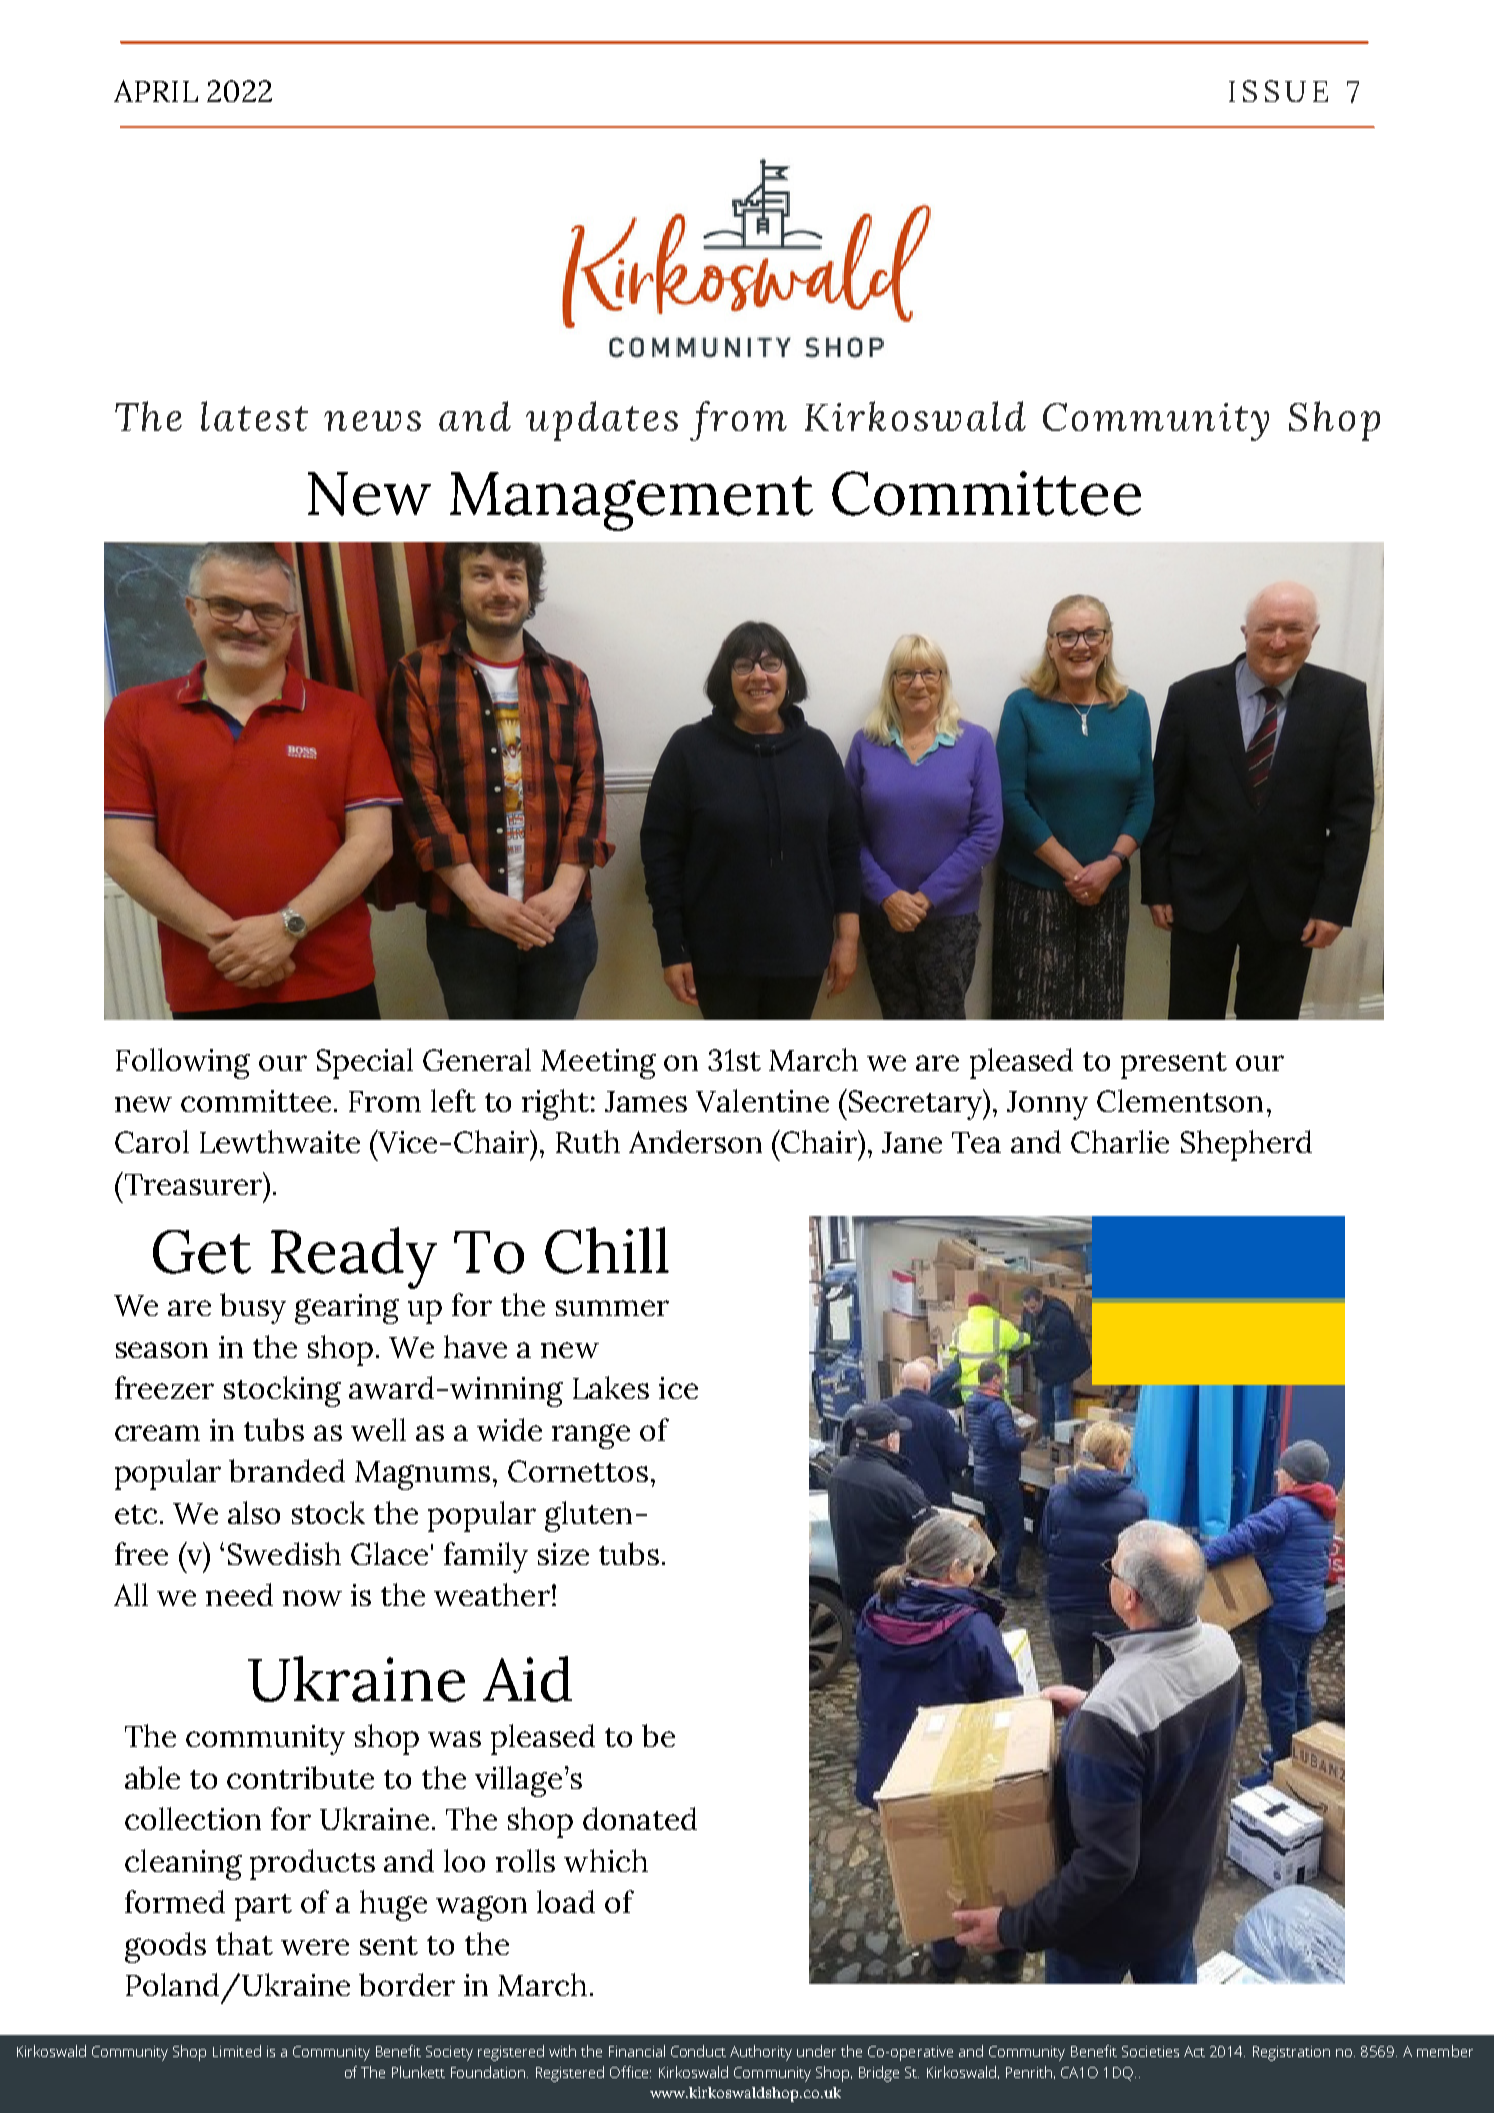  Describe the element at coordinates (602, 421) in the screenshot. I see `updates` at that location.
